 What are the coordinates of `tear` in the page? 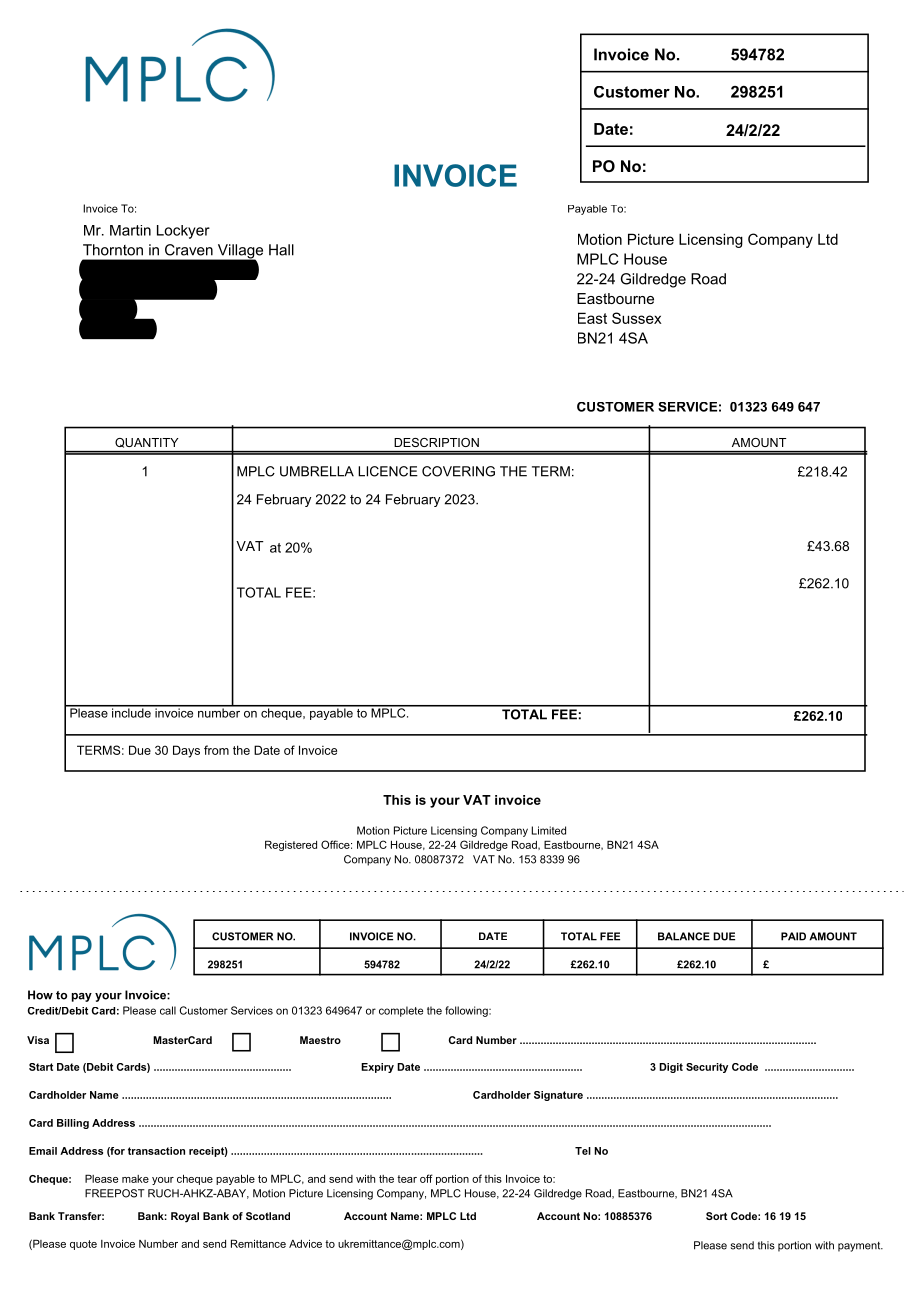 It's located at (407, 1179).
